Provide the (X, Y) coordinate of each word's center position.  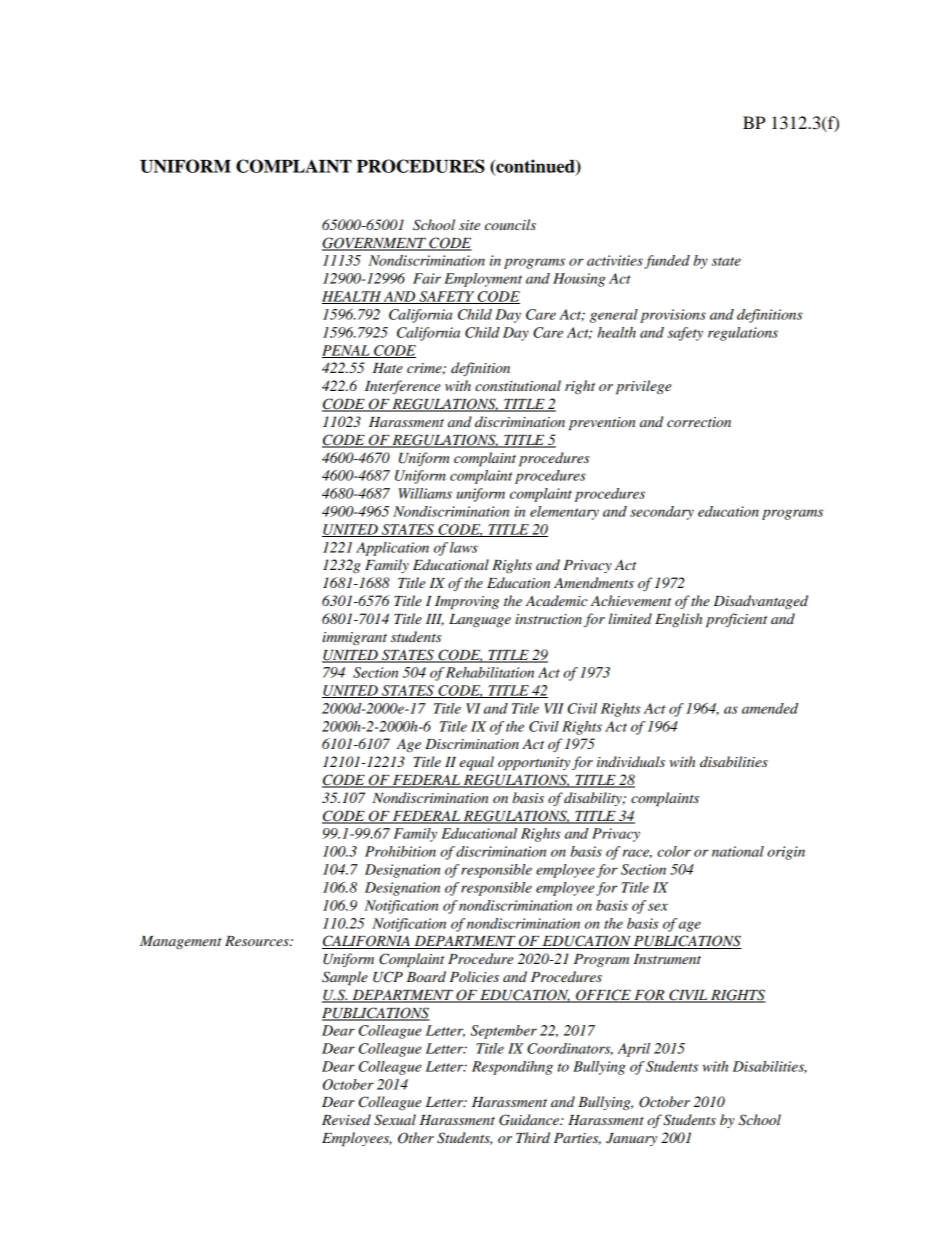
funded (667, 262)
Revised (346, 1119)
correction (699, 422)
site (469, 225)
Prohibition (400, 851)
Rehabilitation (490, 672)
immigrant (354, 639)
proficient (736, 620)
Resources (258, 941)
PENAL (347, 351)
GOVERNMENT (375, 244)
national (738, 851)
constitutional (518, 385)
